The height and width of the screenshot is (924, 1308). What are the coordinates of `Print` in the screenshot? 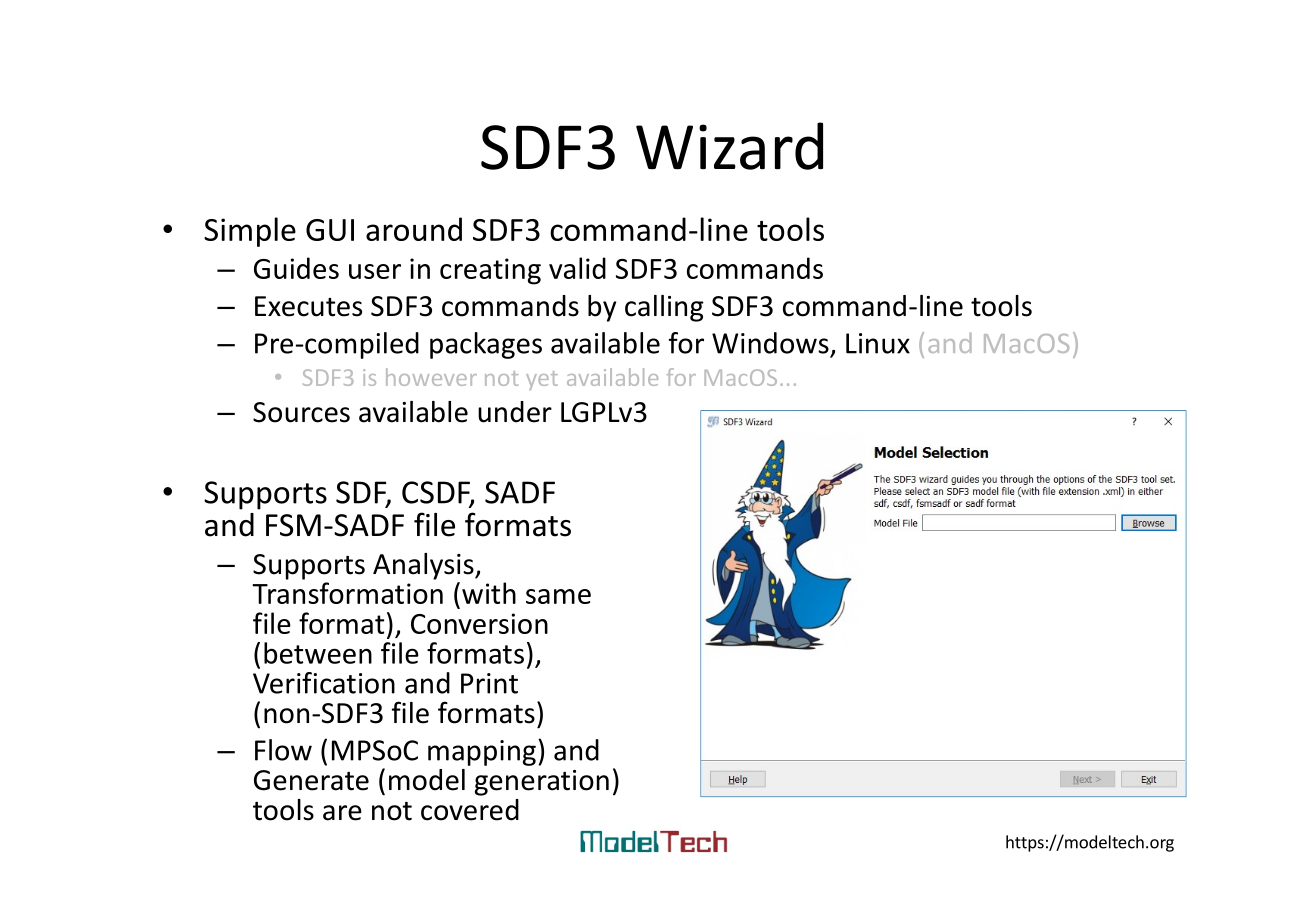 It's located at (489, 683).
